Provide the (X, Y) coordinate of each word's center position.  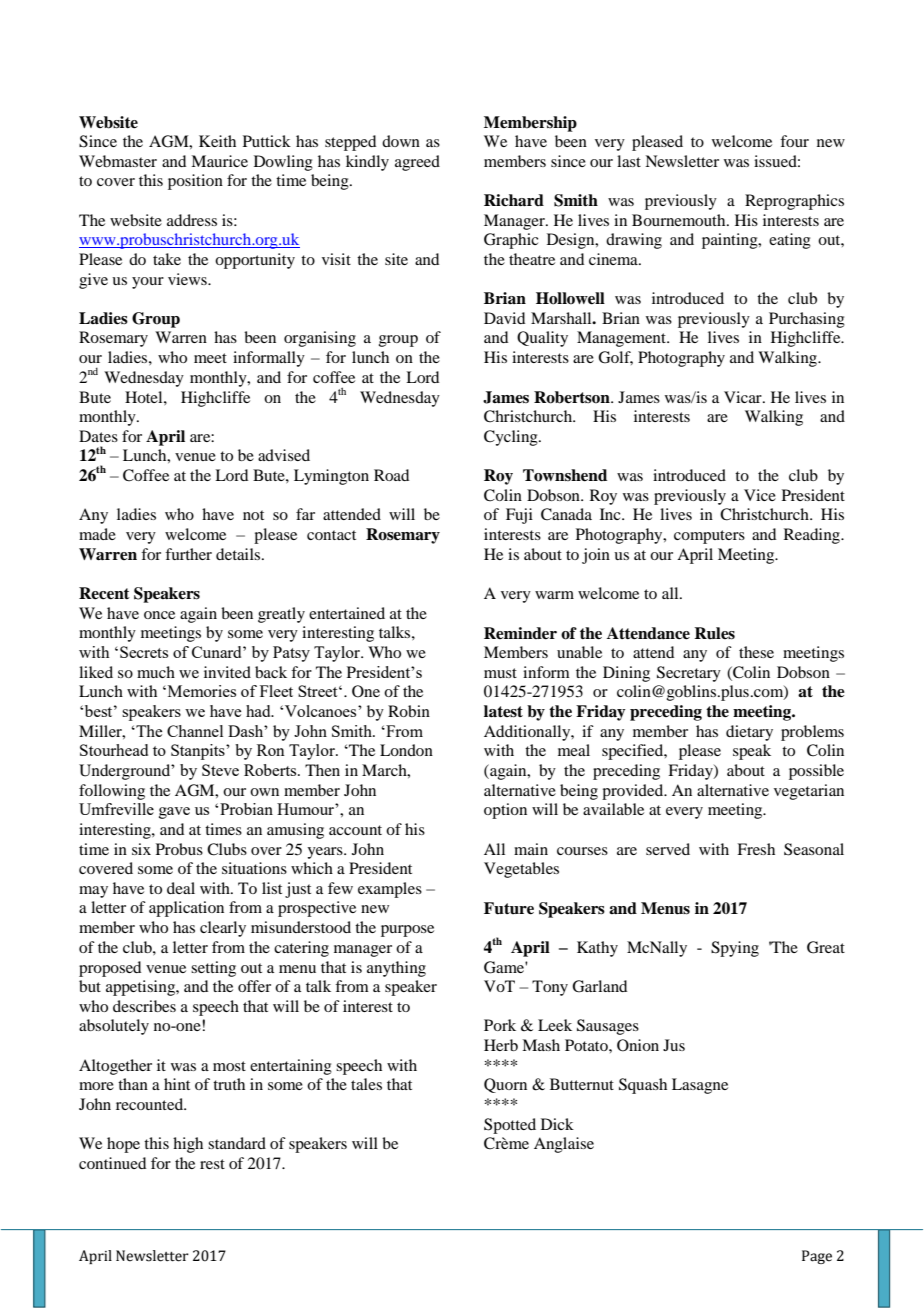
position (195, 182)
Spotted (510, 1126)
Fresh (756, 849)
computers (709, 537)
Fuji (519, 516)
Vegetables (521, 870)
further (188, 554)
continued (112, 1163)
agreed (417, 163)
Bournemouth (680, 220)
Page (817, 1257)
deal (181, 888)
